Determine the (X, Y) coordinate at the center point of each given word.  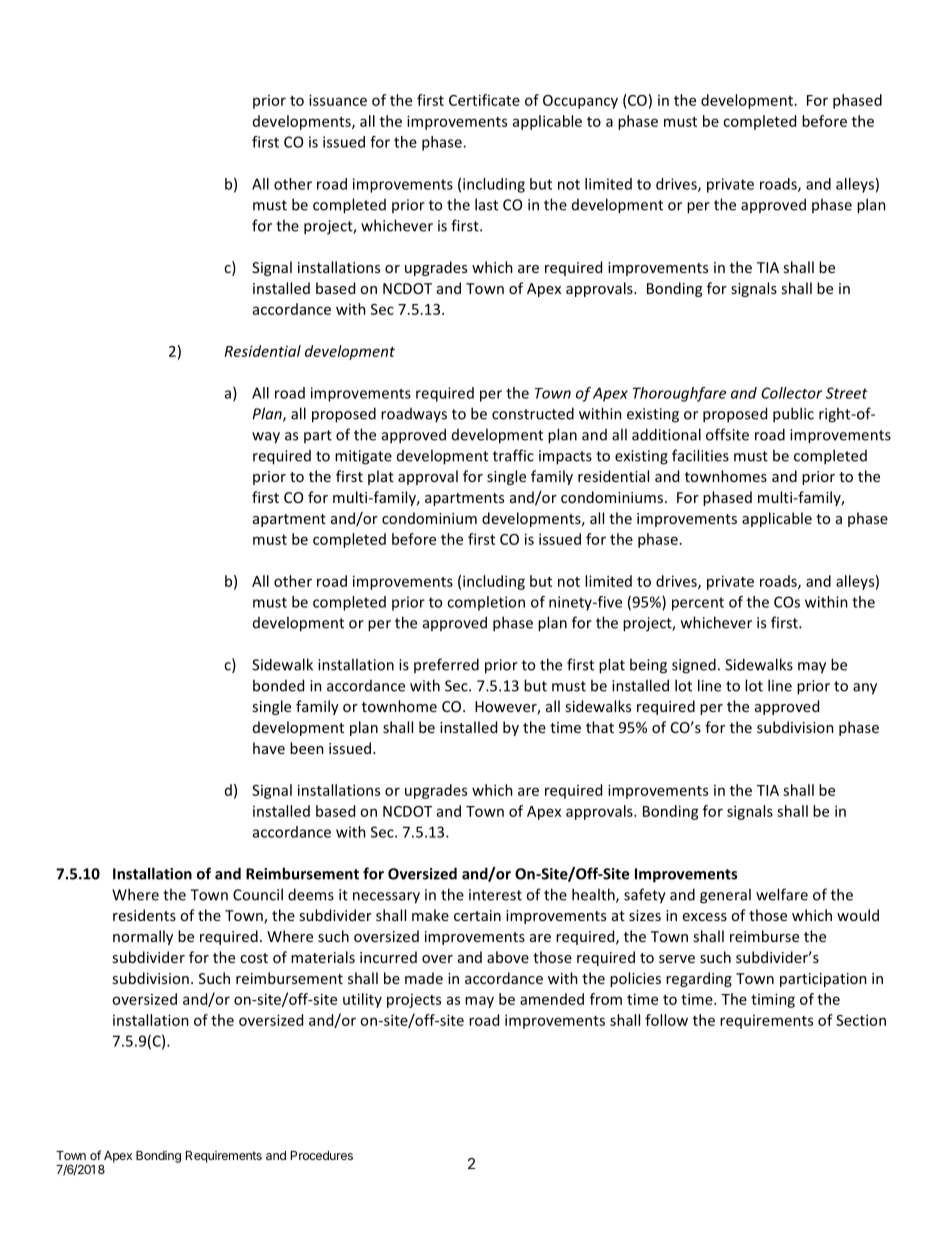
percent (698, 604)
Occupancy (580, 102)
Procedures (322, 1155)
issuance (338, 100)
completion (486, 603)
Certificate (484, 100)
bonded (278, 685)
